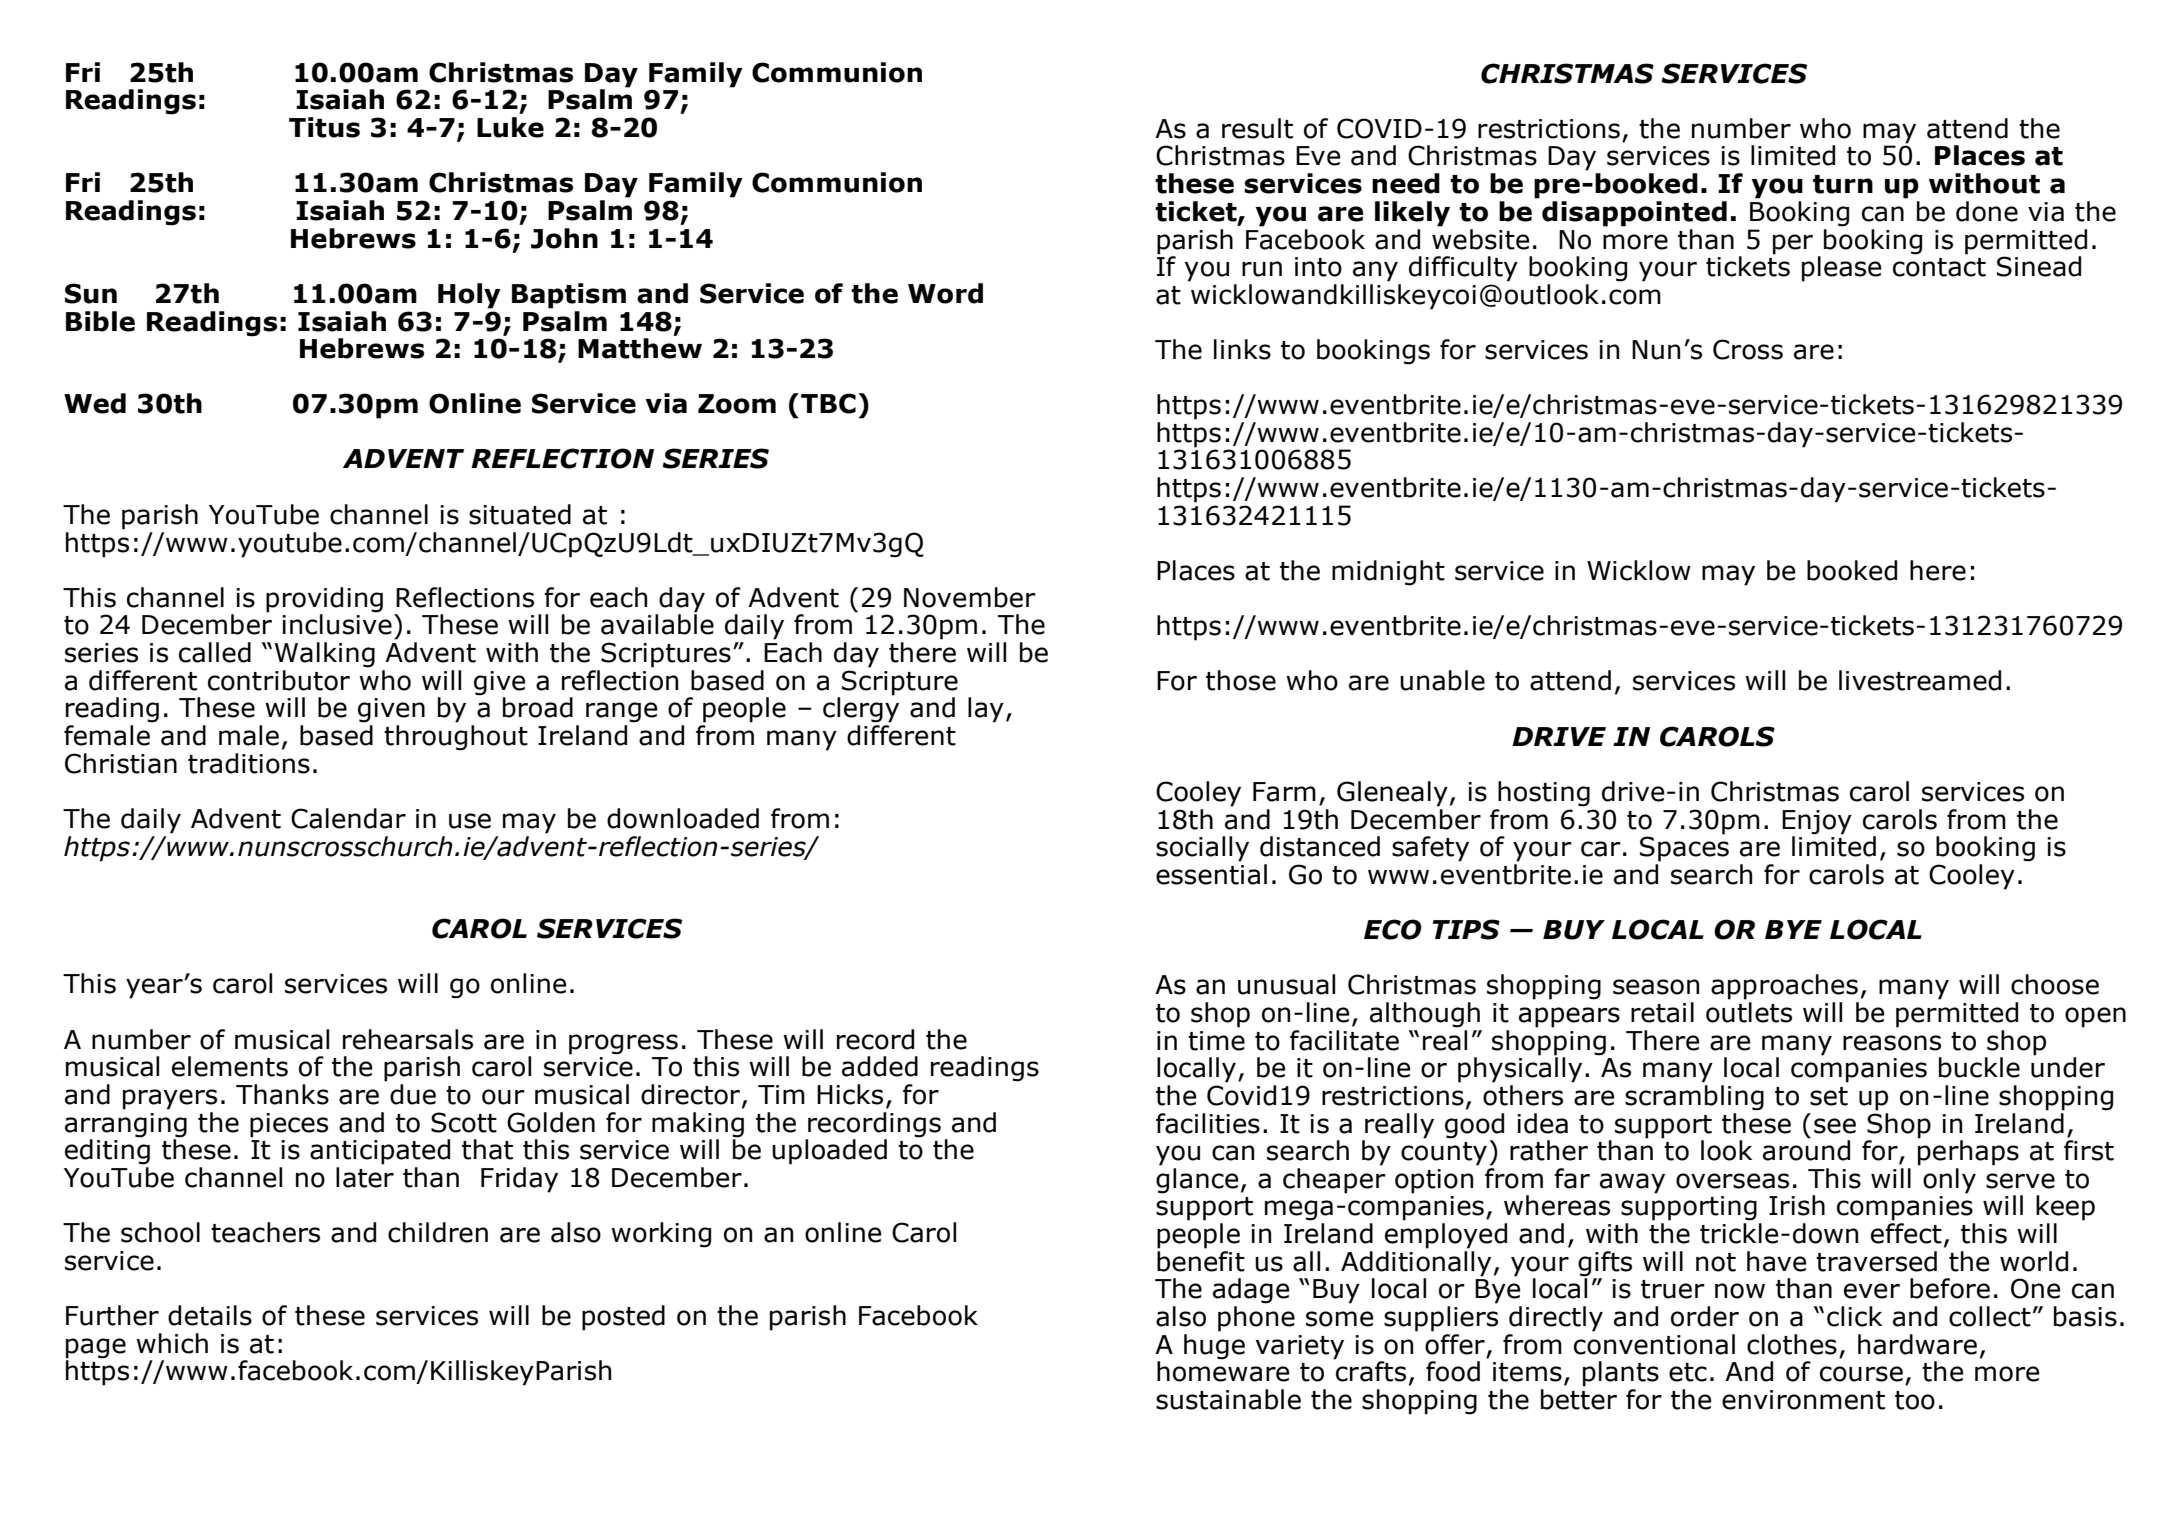 The width and height of the screenshot is (2173, 1537). I want to click on unusual, so click(1286, 984).
